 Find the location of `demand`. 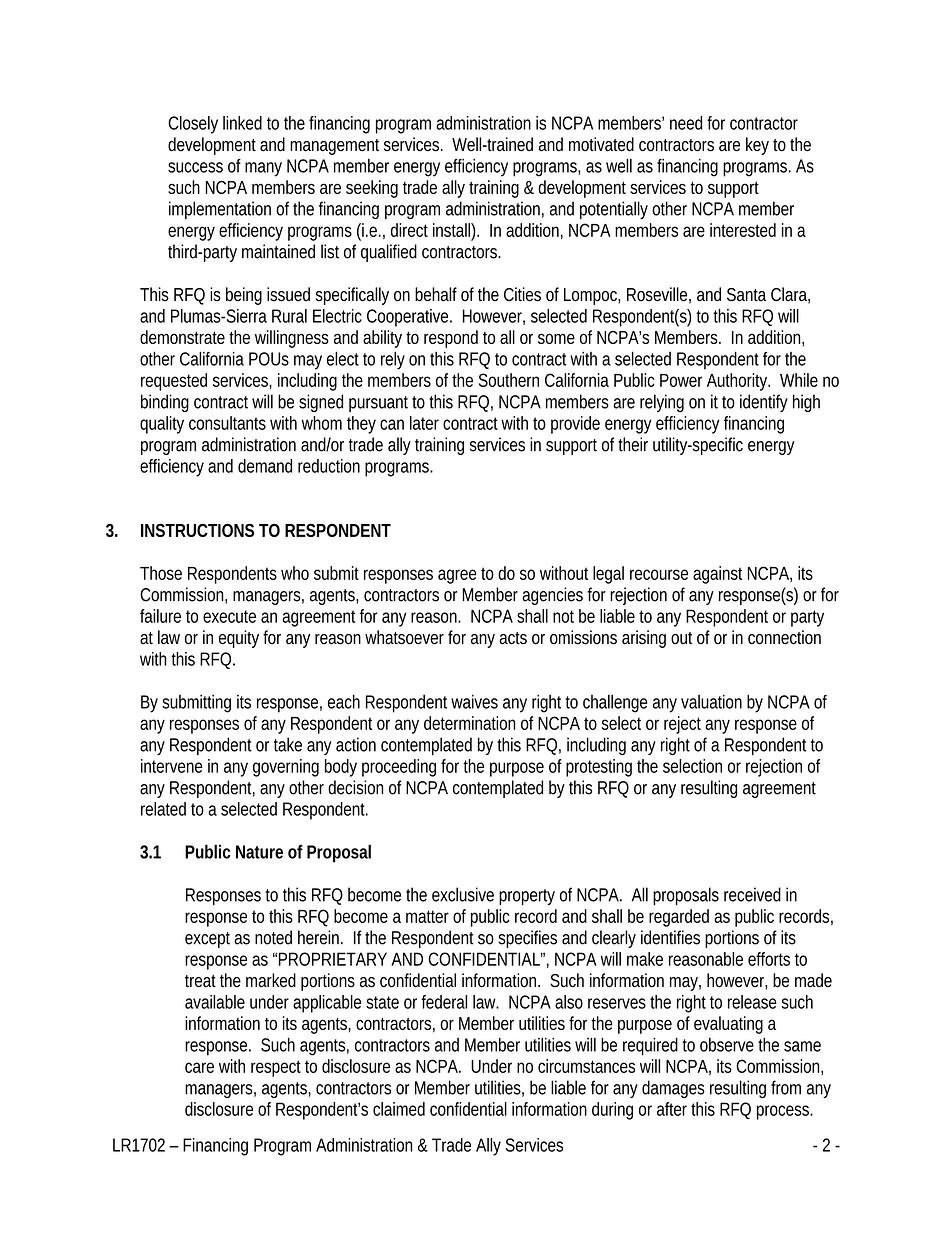

demand is located at coordinates (265, 466).
